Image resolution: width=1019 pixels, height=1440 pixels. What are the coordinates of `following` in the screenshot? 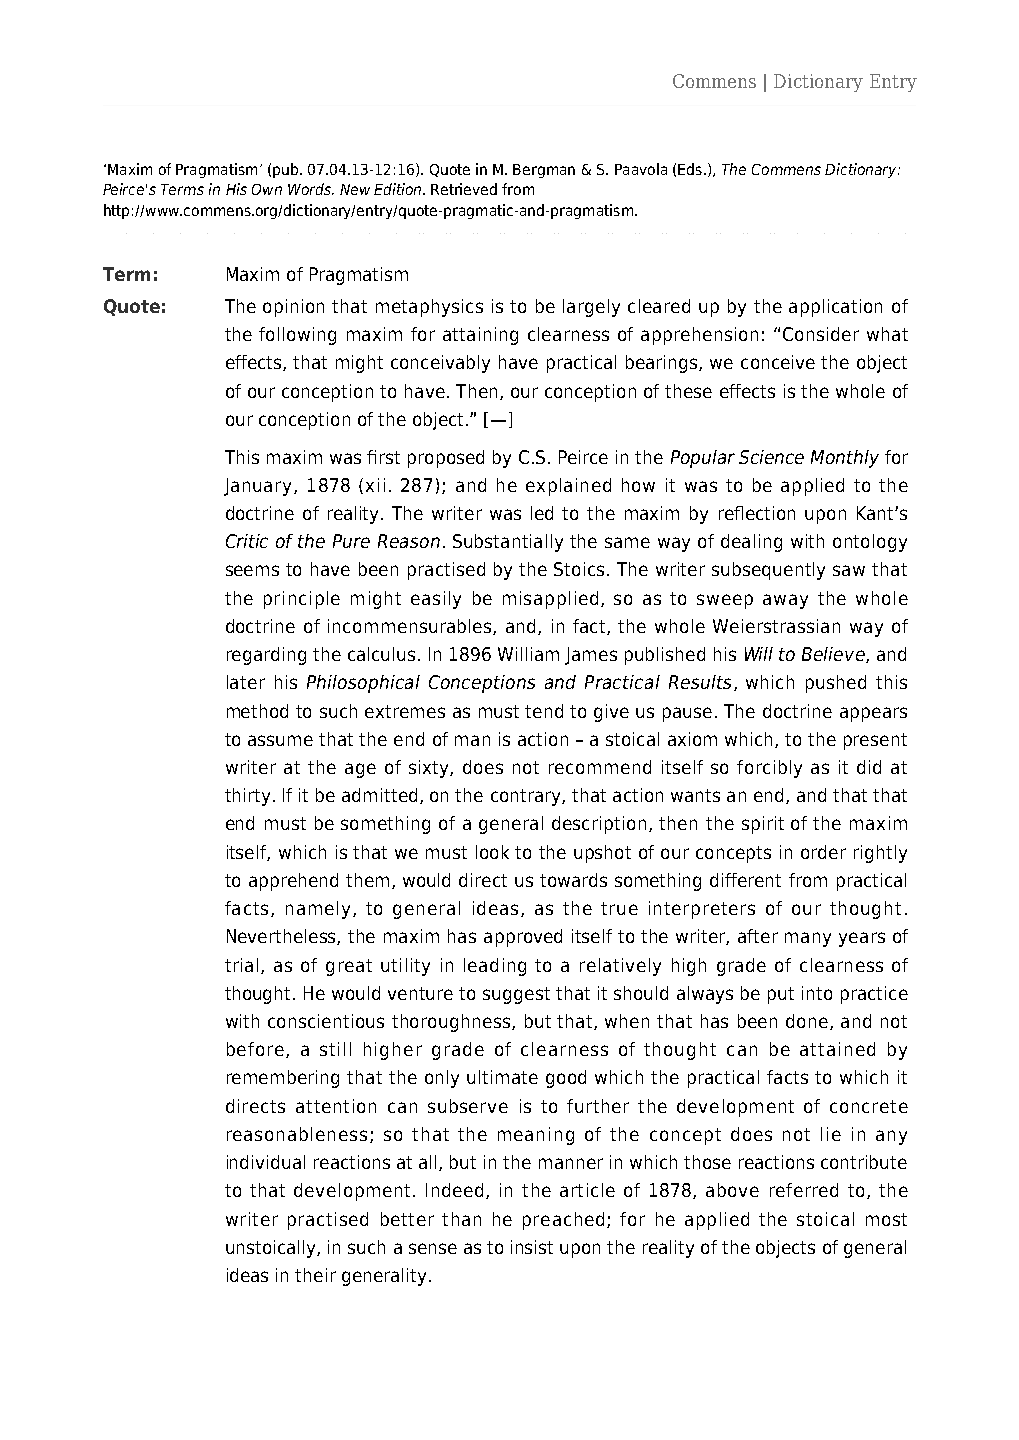 It's located at (297, 336).
